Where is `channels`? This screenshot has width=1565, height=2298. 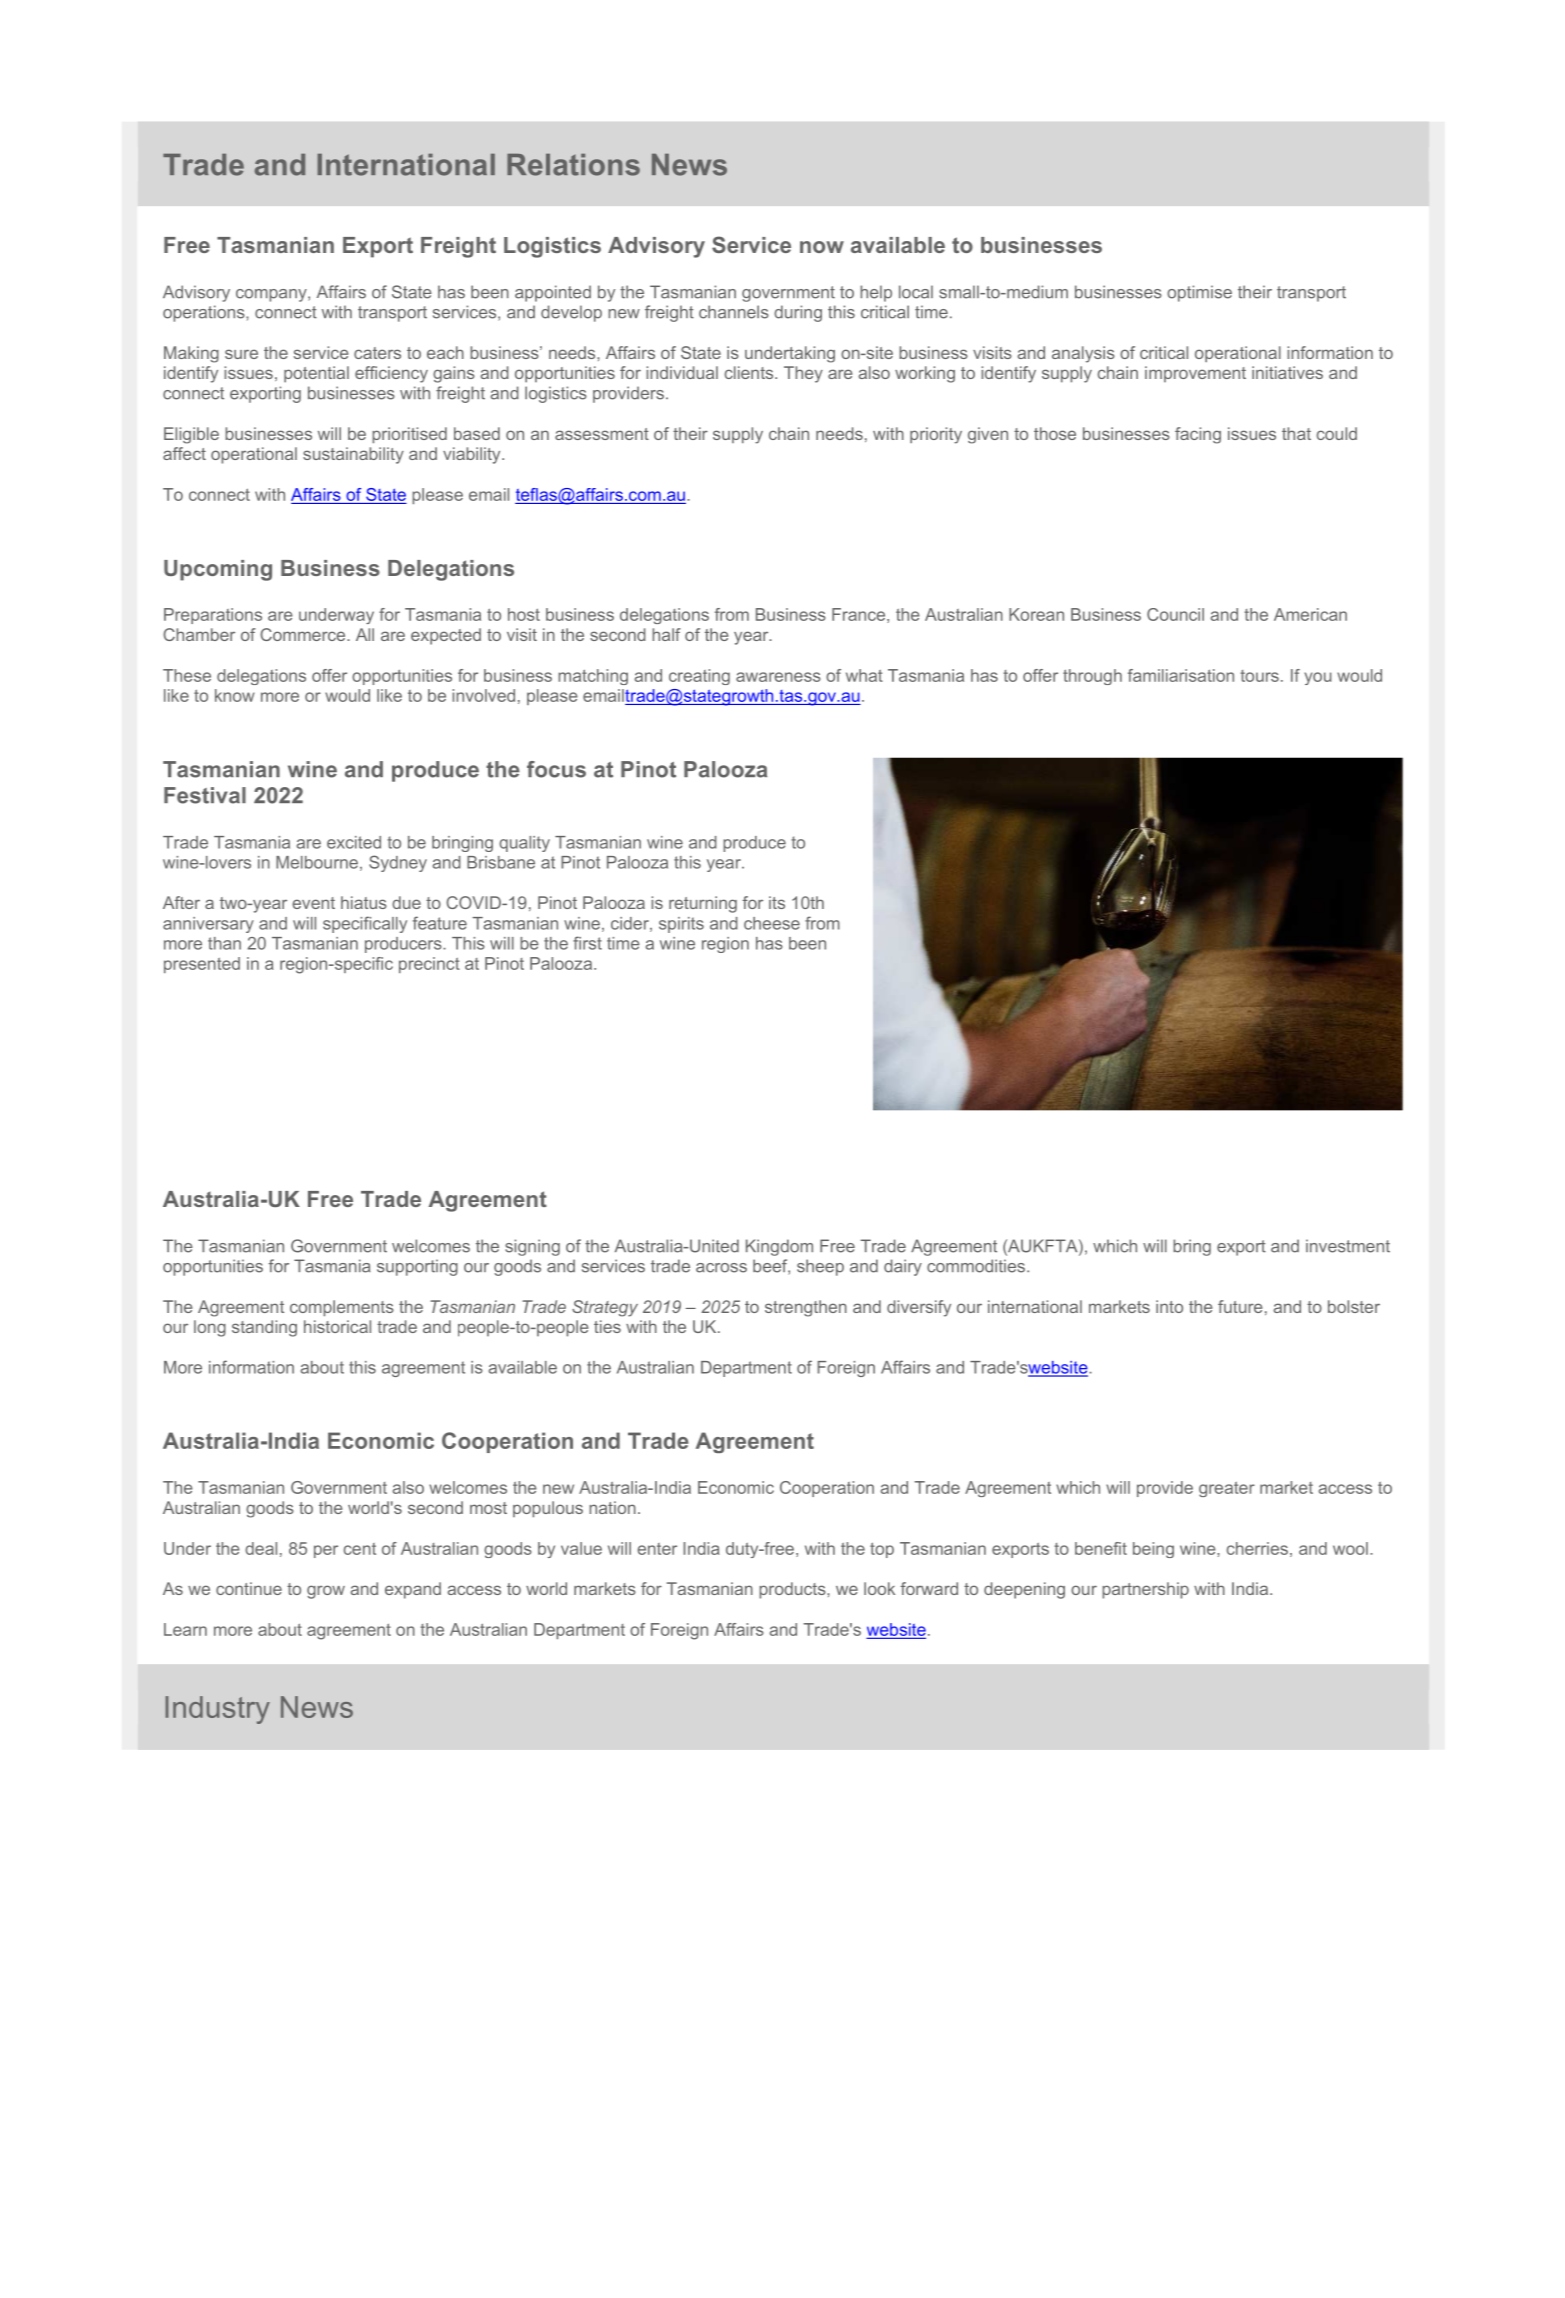 channels is located at coordinates (734, 312).
